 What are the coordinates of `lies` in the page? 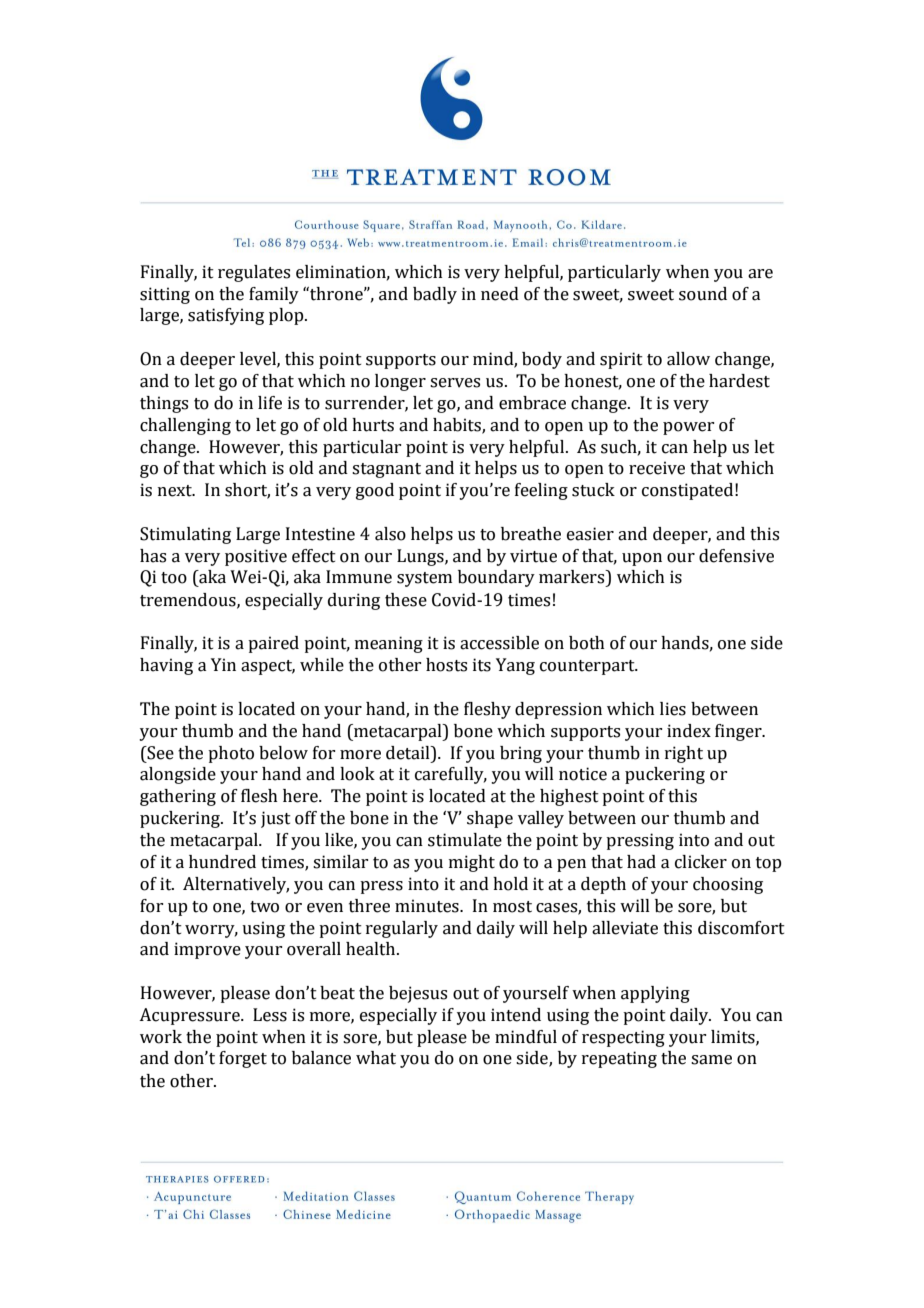 It's located at (673, 709).
